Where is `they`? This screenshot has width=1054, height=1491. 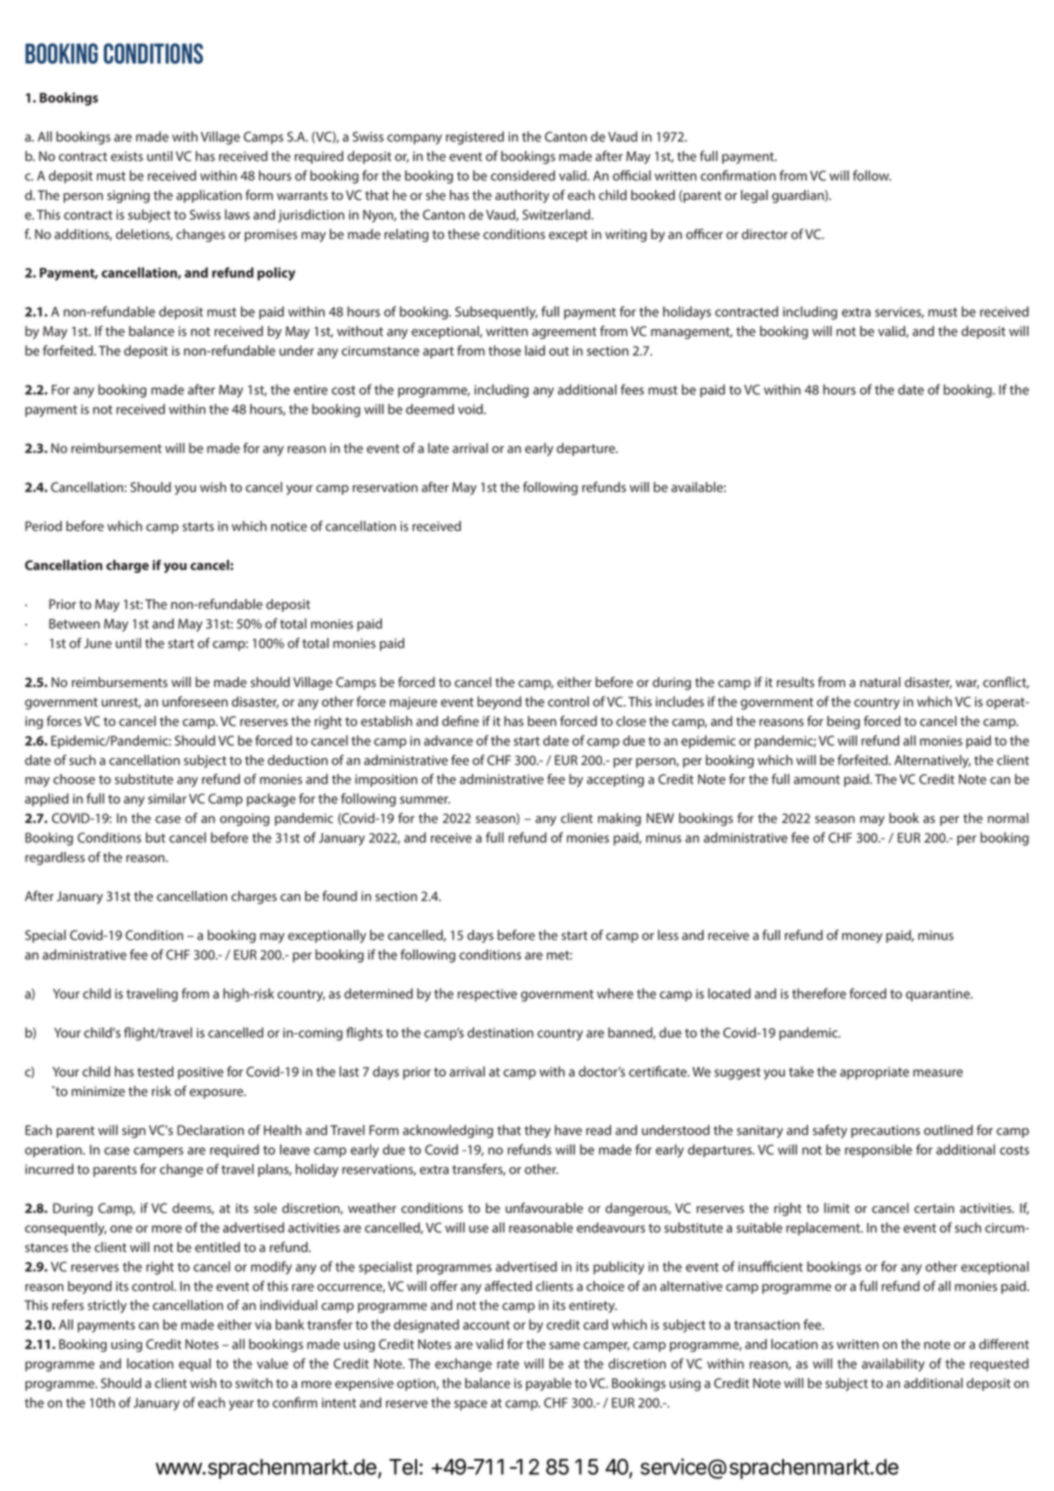
they is located at coordinates (538, 1131).
